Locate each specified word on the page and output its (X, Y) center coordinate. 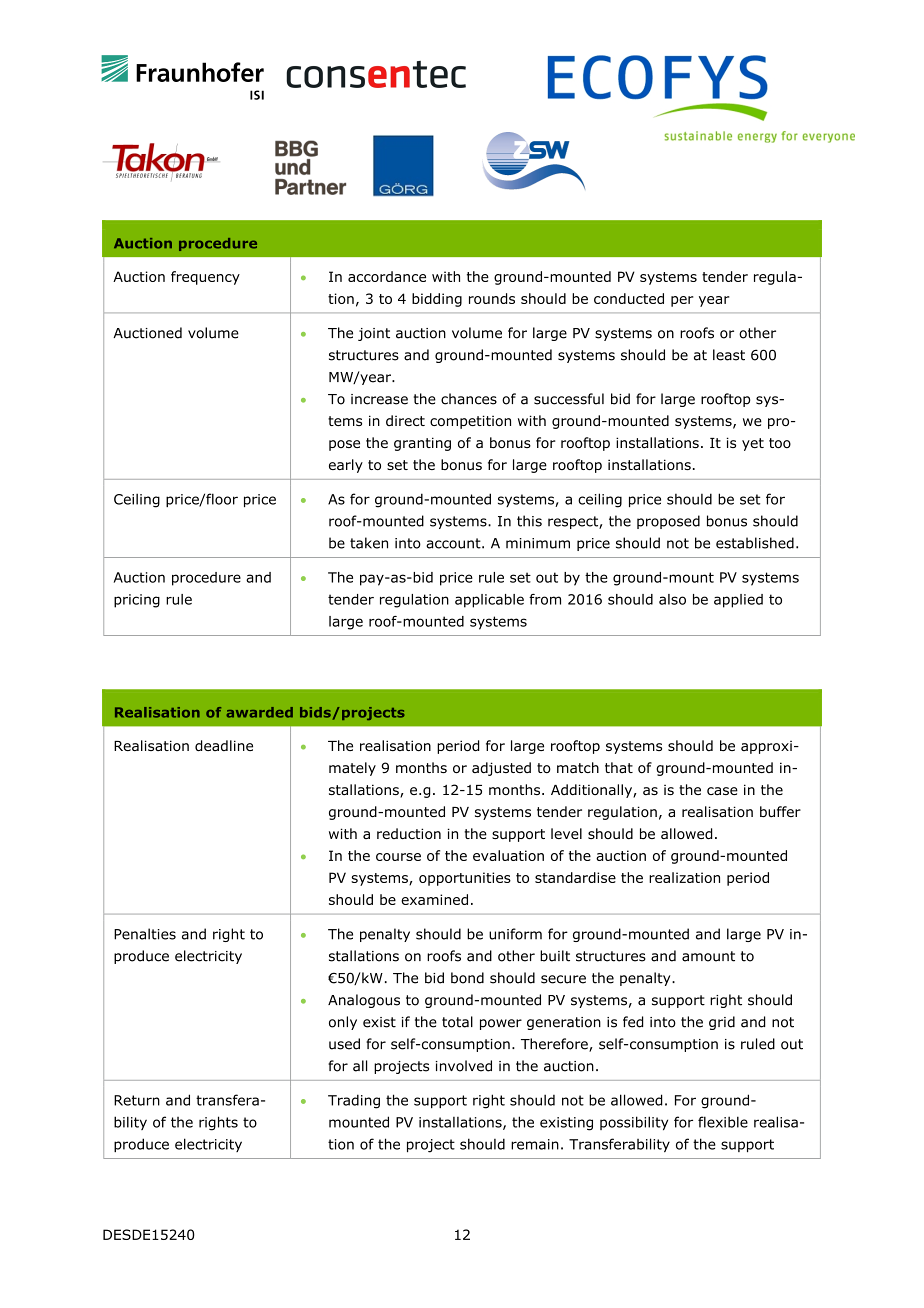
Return (137, 1100)
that (619, 767)
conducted (629, 298)
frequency (205, 278)
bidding (437, 300)
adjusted (501, 769)
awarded (259, 712)
